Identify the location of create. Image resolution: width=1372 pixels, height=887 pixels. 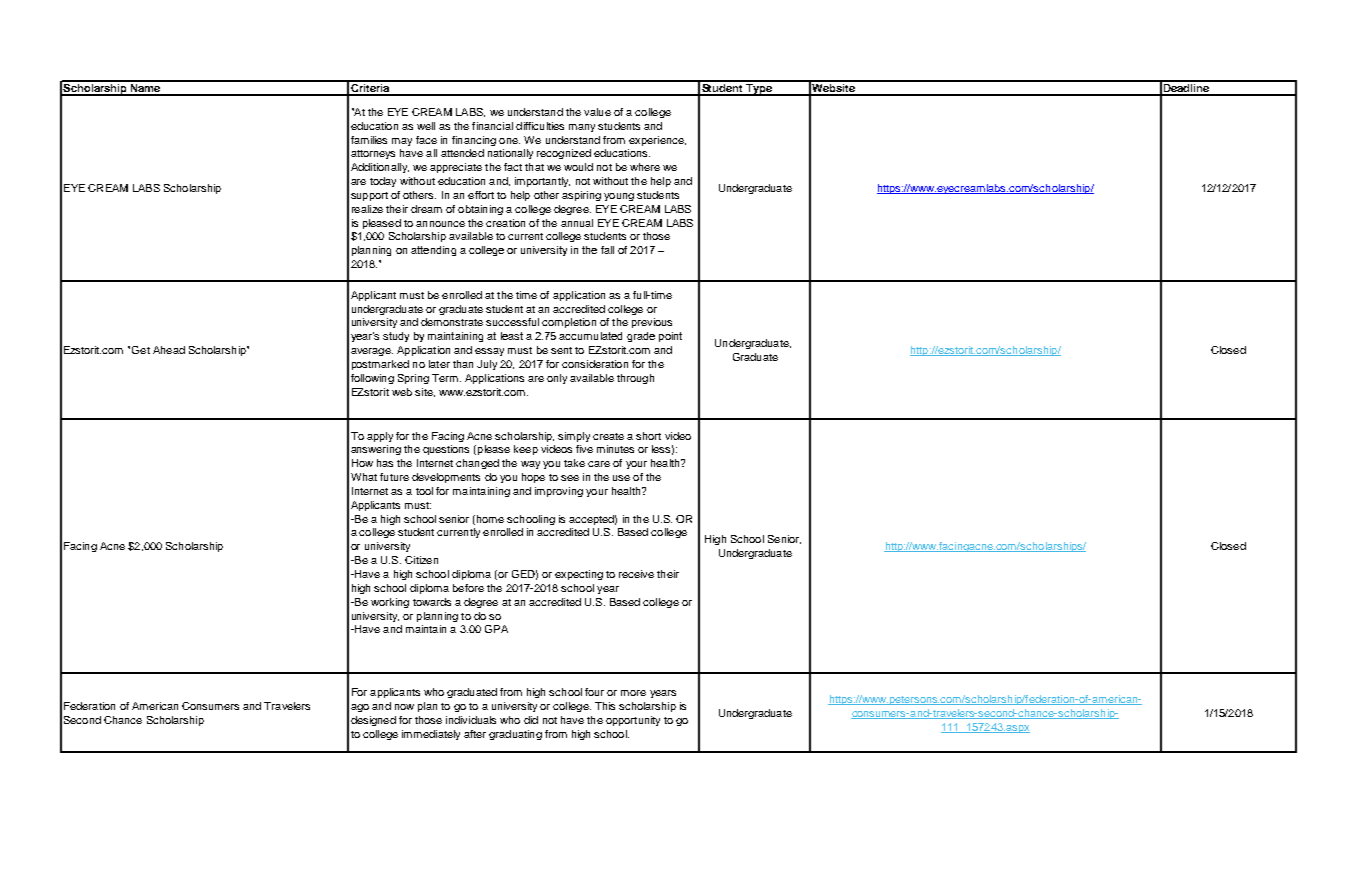
(608, 436).
